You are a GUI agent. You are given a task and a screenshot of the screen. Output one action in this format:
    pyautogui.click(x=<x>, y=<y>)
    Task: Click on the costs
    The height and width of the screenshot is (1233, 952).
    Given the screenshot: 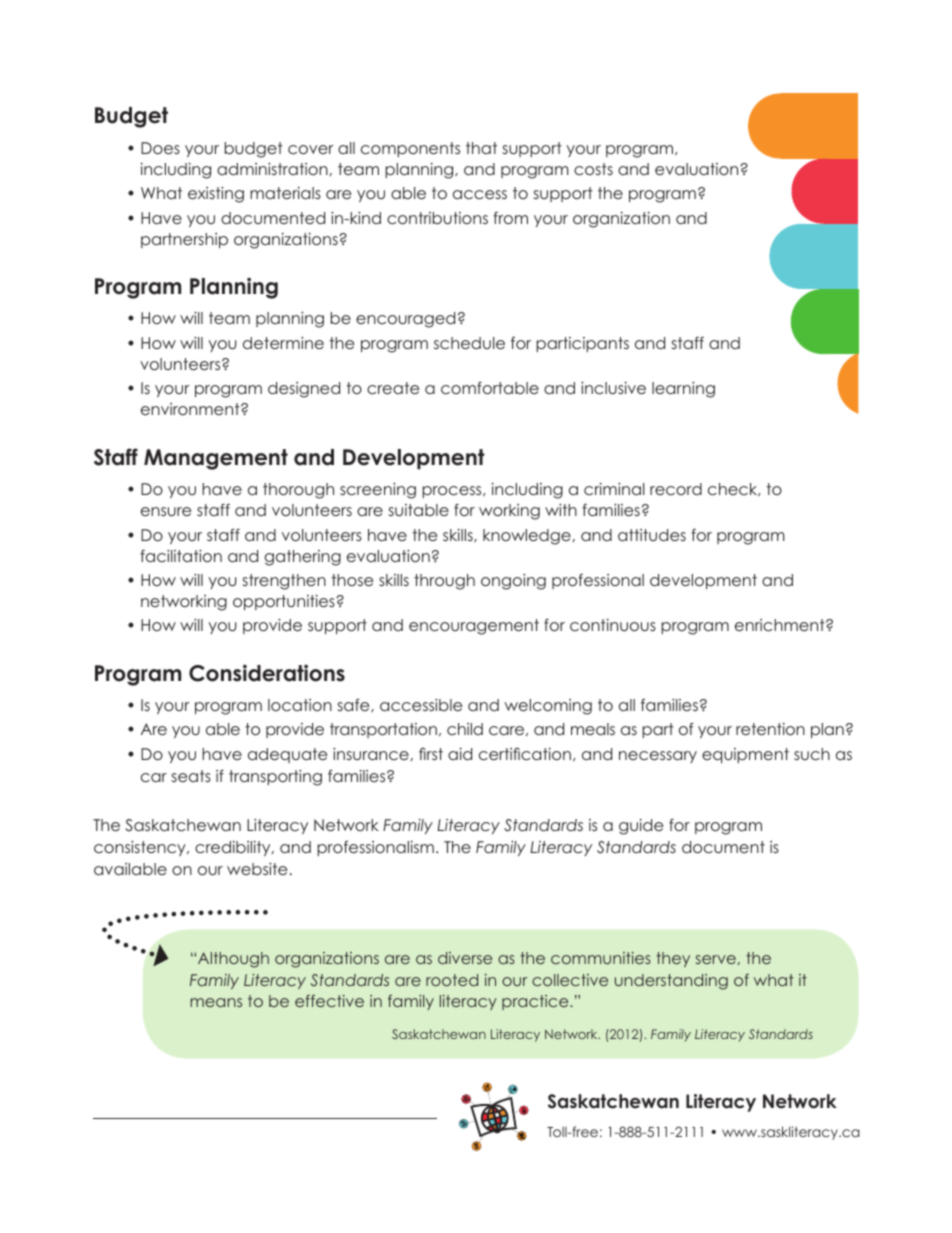 What is the action you would take?
    pyautogui.click(x=593, y=169)
